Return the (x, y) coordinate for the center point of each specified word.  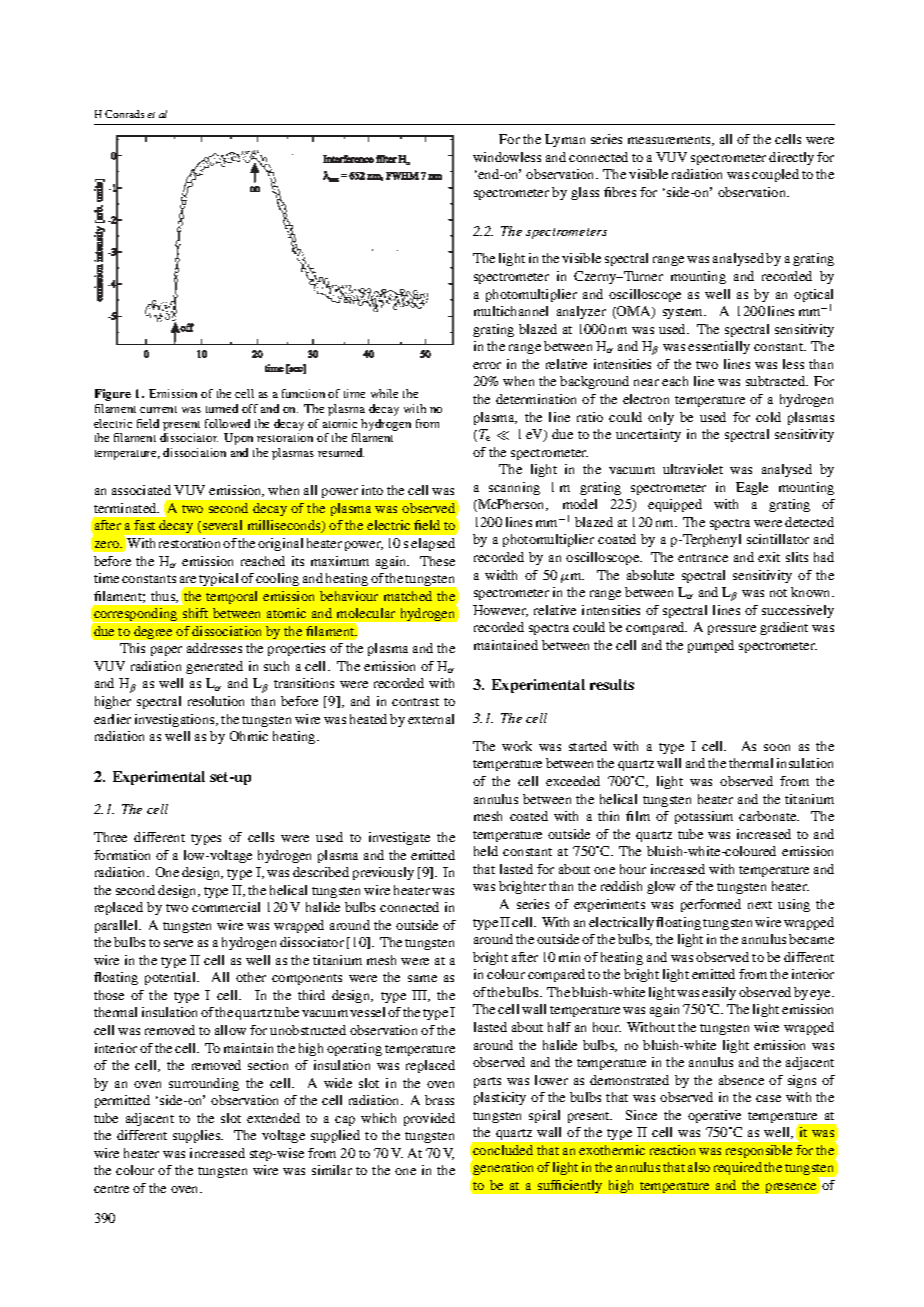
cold (768, 417)
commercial (226, 907)
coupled (775, 175)
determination (536, 399)
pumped (711, 646)
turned (222, 408)
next (760, 905)
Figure (113, 395)
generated (214, 667)
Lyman (565, 140)
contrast (415, 702)
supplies (198, 1136)
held (486, 851)
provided (429, 1119)
